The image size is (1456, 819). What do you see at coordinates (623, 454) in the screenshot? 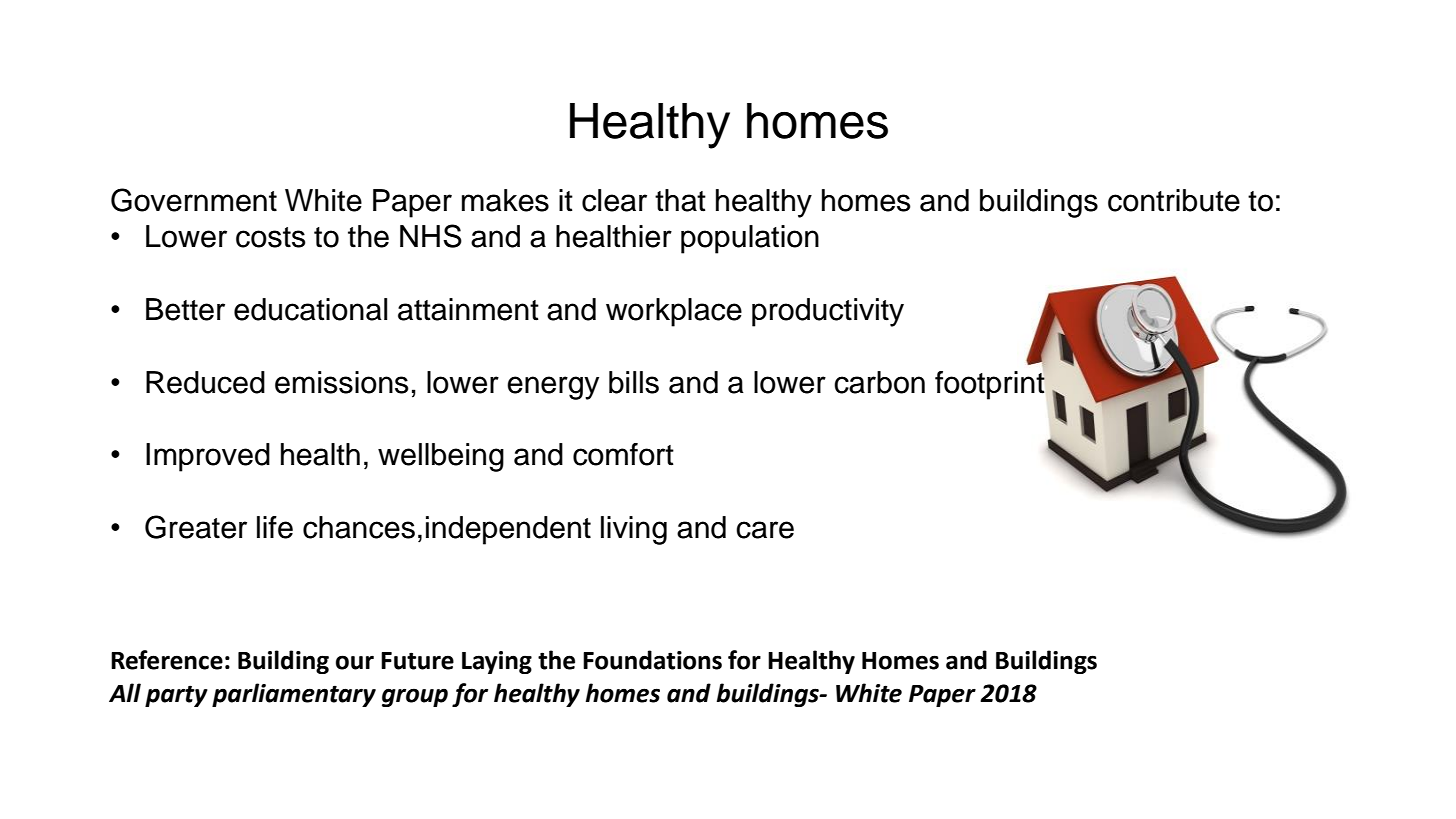
I see `comfort` at bounding box center [623, 454].
